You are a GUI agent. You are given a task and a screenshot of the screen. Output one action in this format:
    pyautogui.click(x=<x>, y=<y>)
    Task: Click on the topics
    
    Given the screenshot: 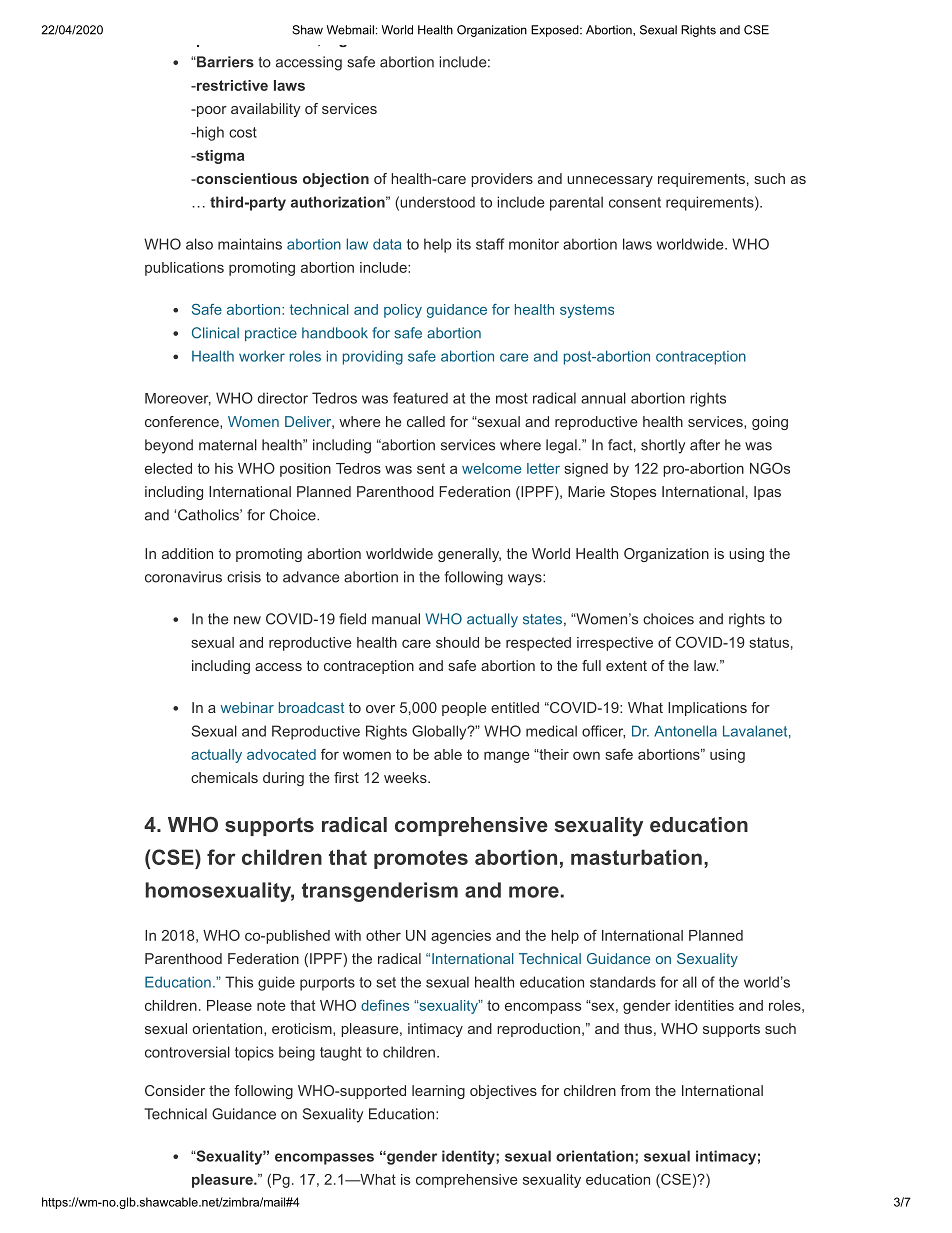 What is the action you would take?
    pyautogui.click(x=254, y=1053)
